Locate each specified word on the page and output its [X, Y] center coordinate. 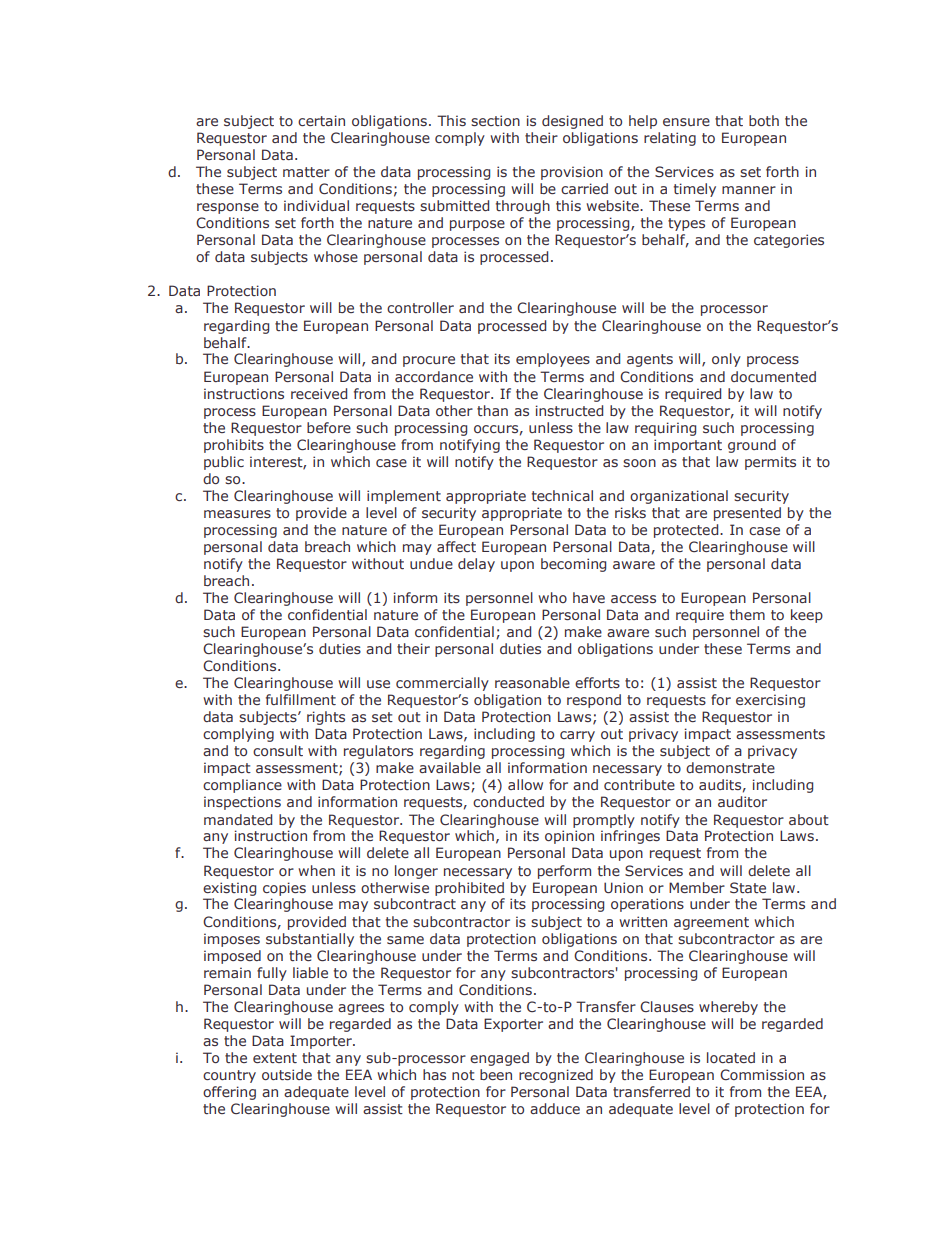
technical [562, 495]
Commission [762, 1074]
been [496, 1074]
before [329, 427]
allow [525, 784]
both [764, 120]
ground [752, 446]
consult [278, 750]
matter [306, 172]
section [495, 120]
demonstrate [730, 767]
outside [287, 1074]
